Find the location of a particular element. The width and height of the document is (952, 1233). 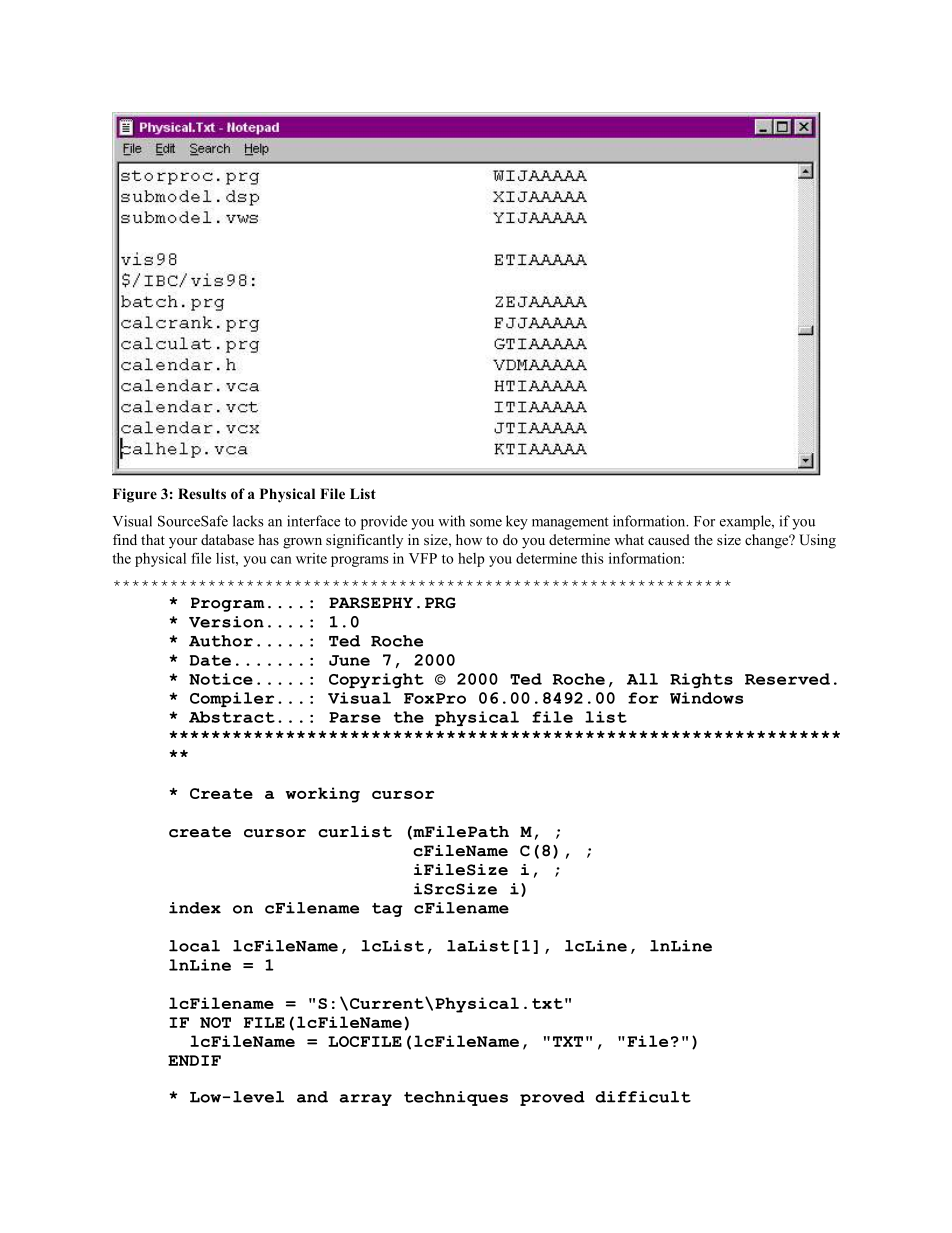

Results is located at coordinates (202, 493).
